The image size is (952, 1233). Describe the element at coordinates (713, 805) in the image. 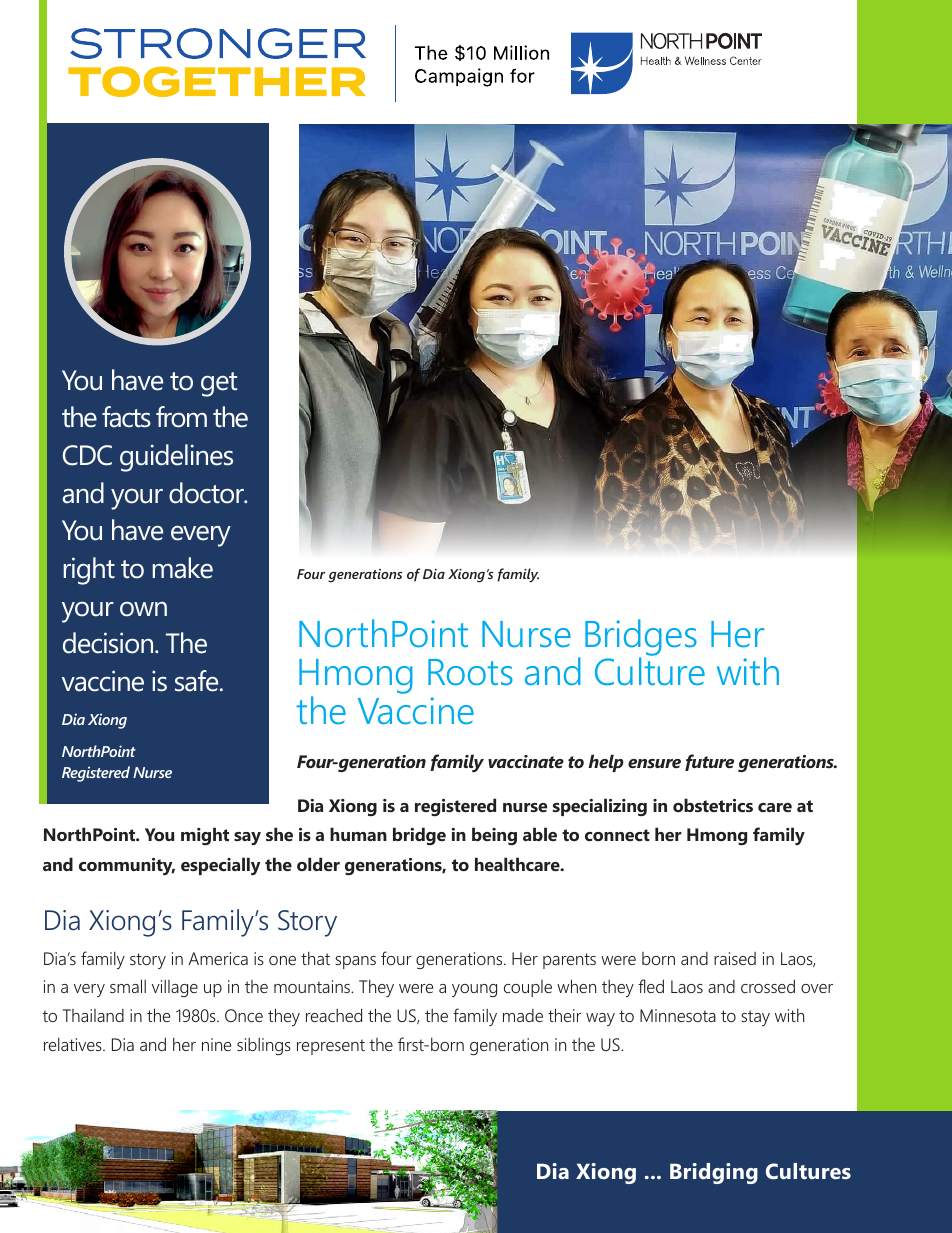

I see `obstetrics` at that location.
